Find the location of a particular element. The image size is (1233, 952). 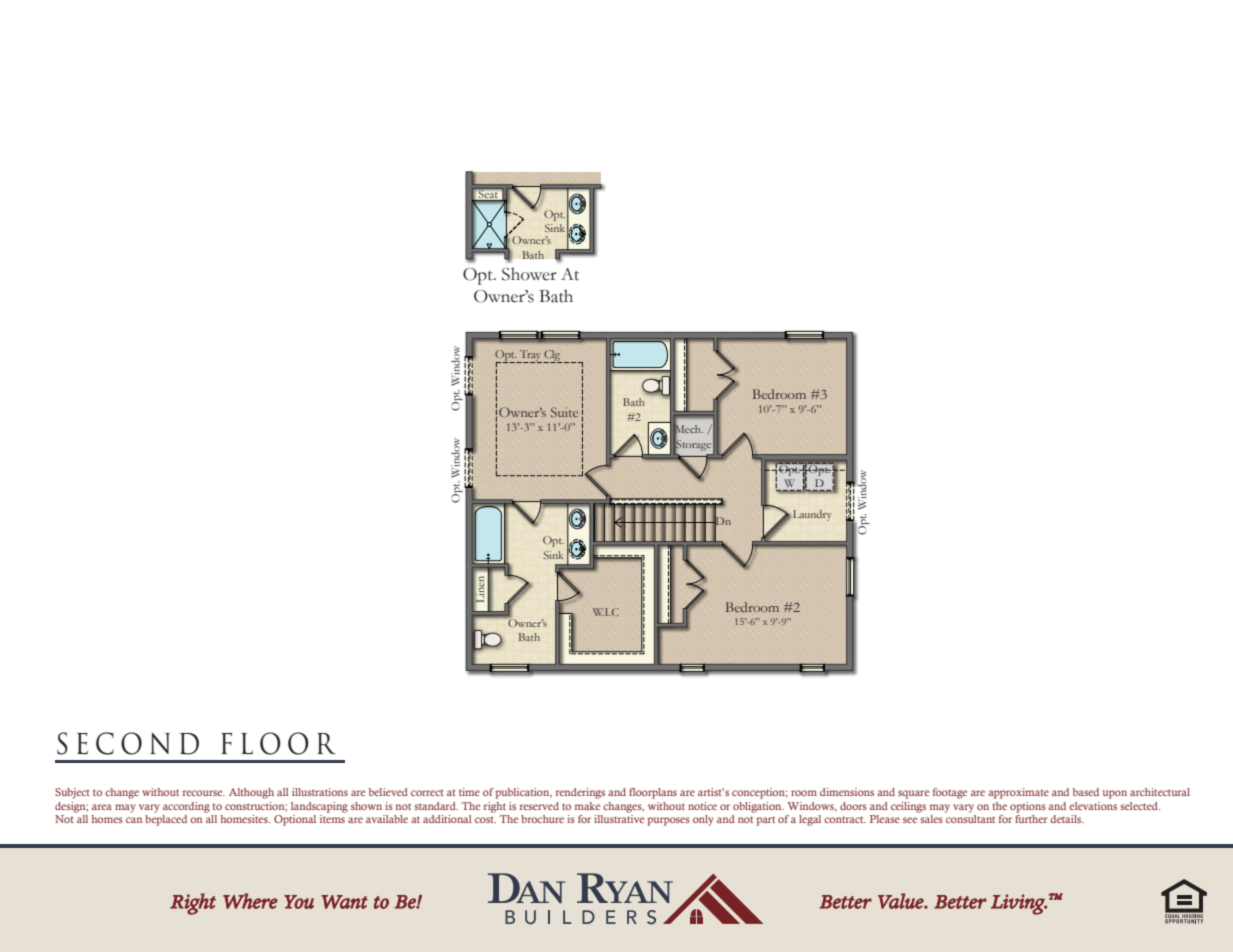

Suite is located at coordinates (564, 412).
